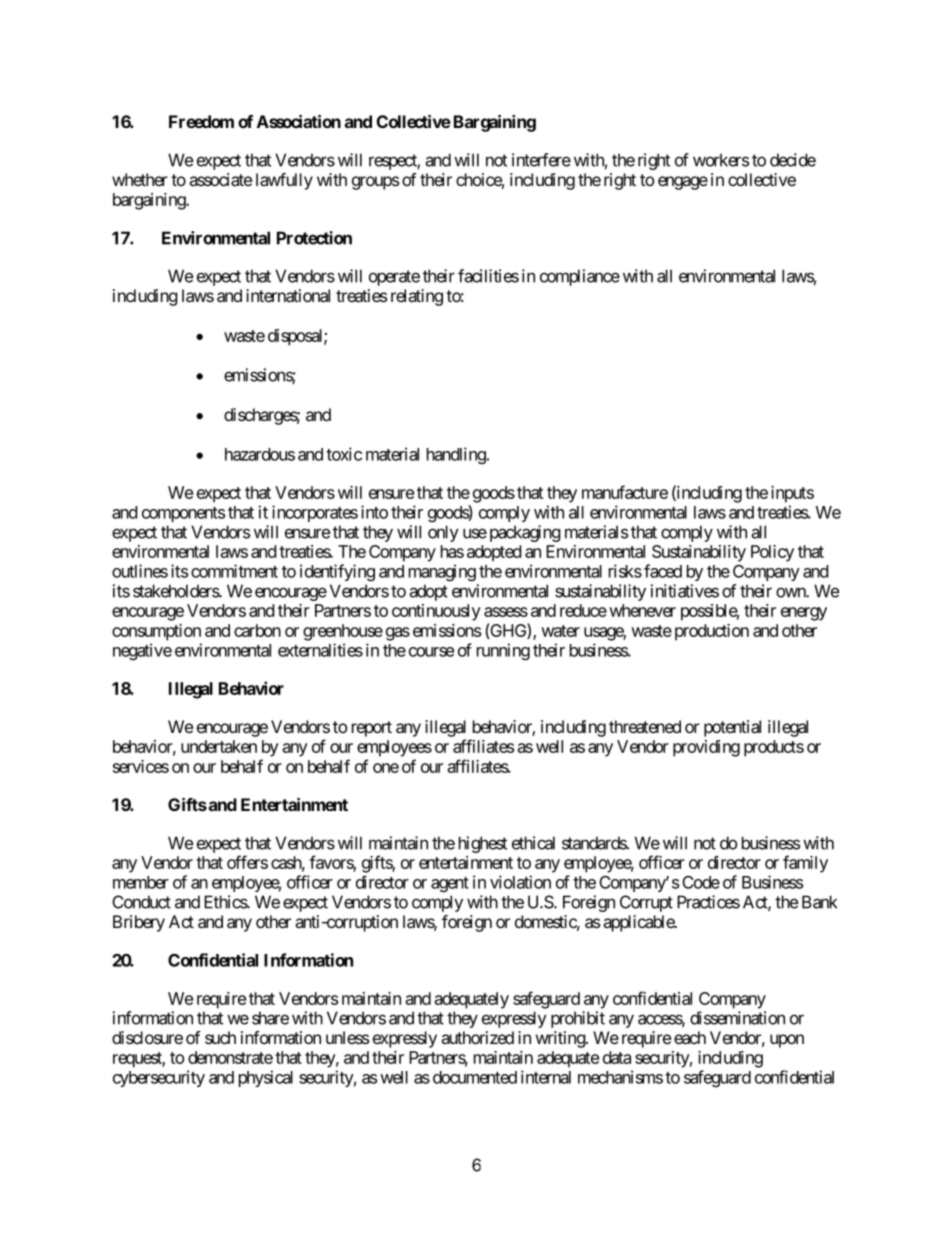 This page has height=1233, width=952. Describe the element at coordinates (580, 277) in the page. I see `compliance` at that location.
